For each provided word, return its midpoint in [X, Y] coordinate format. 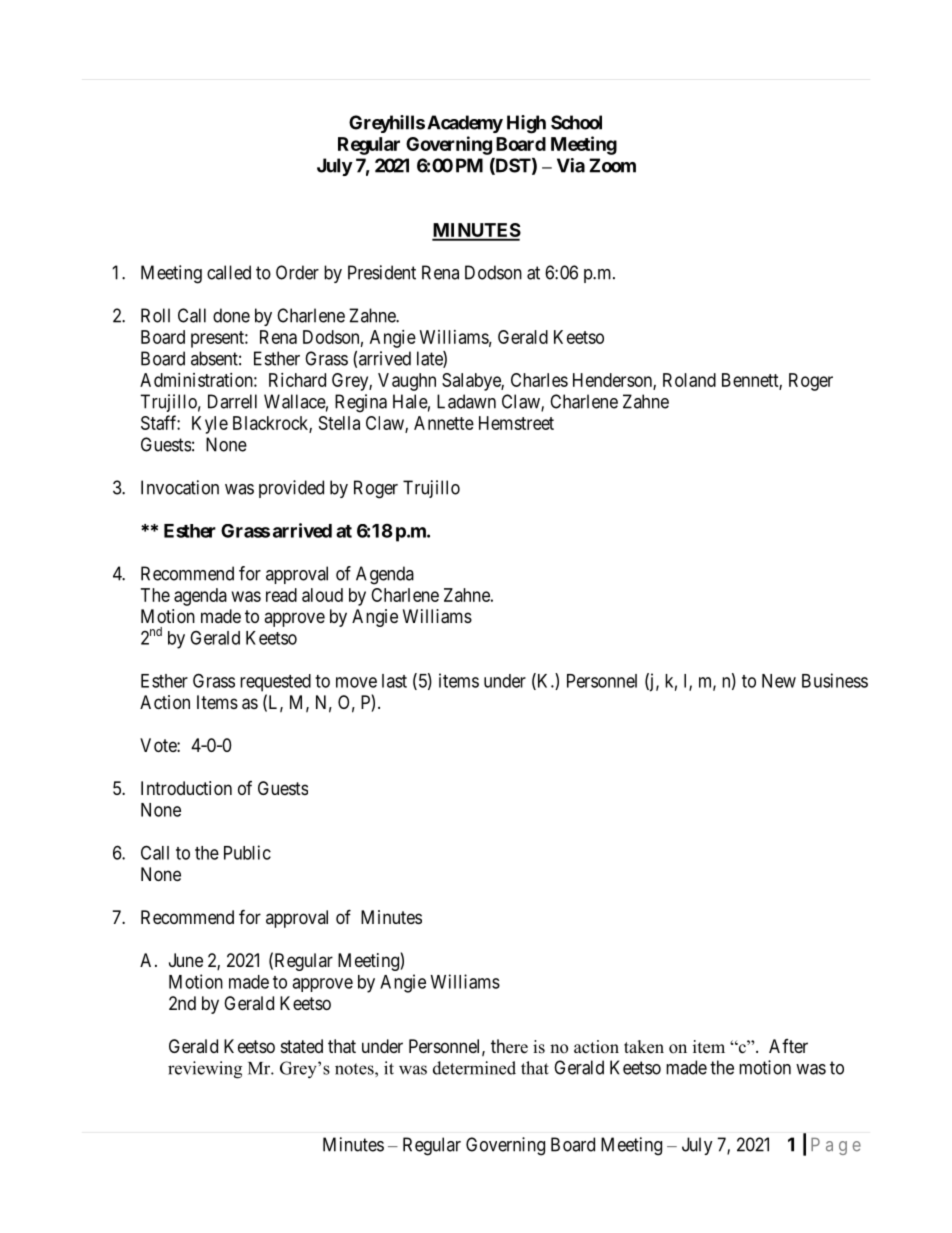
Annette [444, 423]
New [779, 681]
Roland [689, 380]
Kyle [210, 425]
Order [297, 272]
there [509, 1046]
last [394, 681]
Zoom [612, 165]
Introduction [186, 788]
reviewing [205, 1070]
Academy [465, 124]
